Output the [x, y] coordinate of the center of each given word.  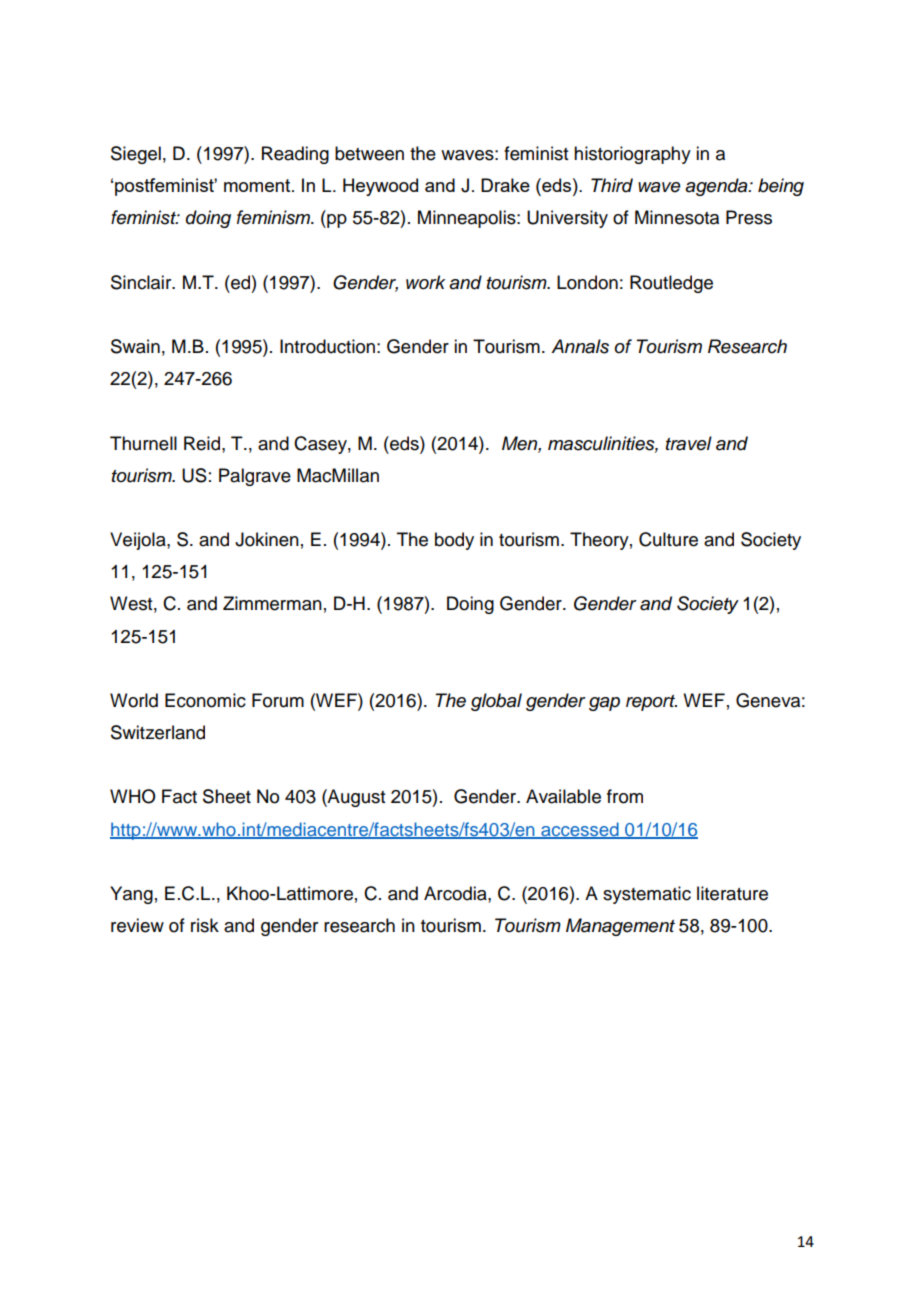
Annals [580, 346]
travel [689, 443]
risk [205, 925]
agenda [717, 187]
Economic [205, 700]
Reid [203, 443]
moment [258, 185]
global [496, 702]
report [651, 703]
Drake [505, 185]
